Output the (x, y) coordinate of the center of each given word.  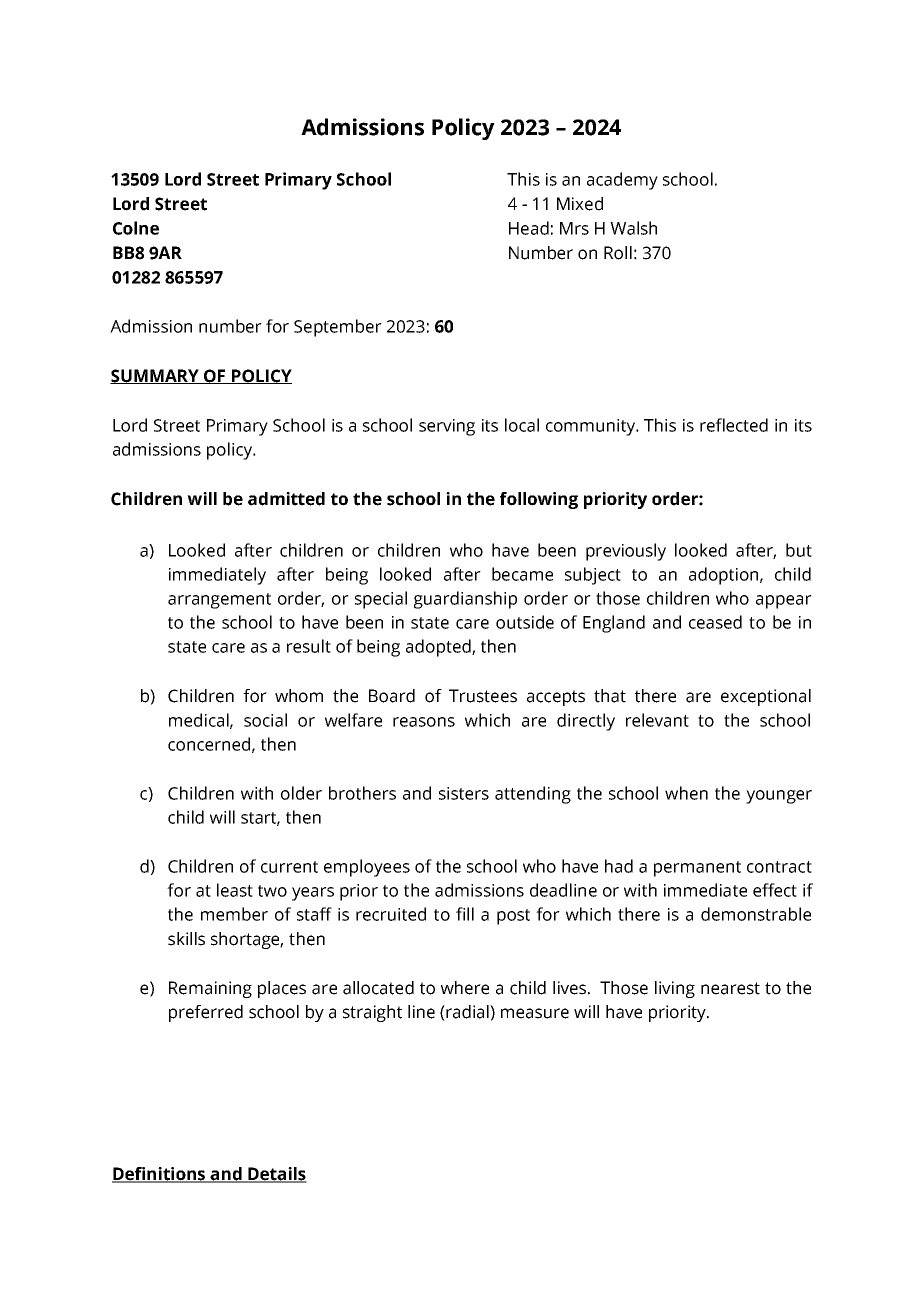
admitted (286, 499)
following (539, 500)
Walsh (633, 228)
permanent (697, 869)
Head (529, 228)
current (289, 867)
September (338, 328)
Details (276, 1175)
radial (467, 1013)
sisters (464, 793)
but (799, 550)
